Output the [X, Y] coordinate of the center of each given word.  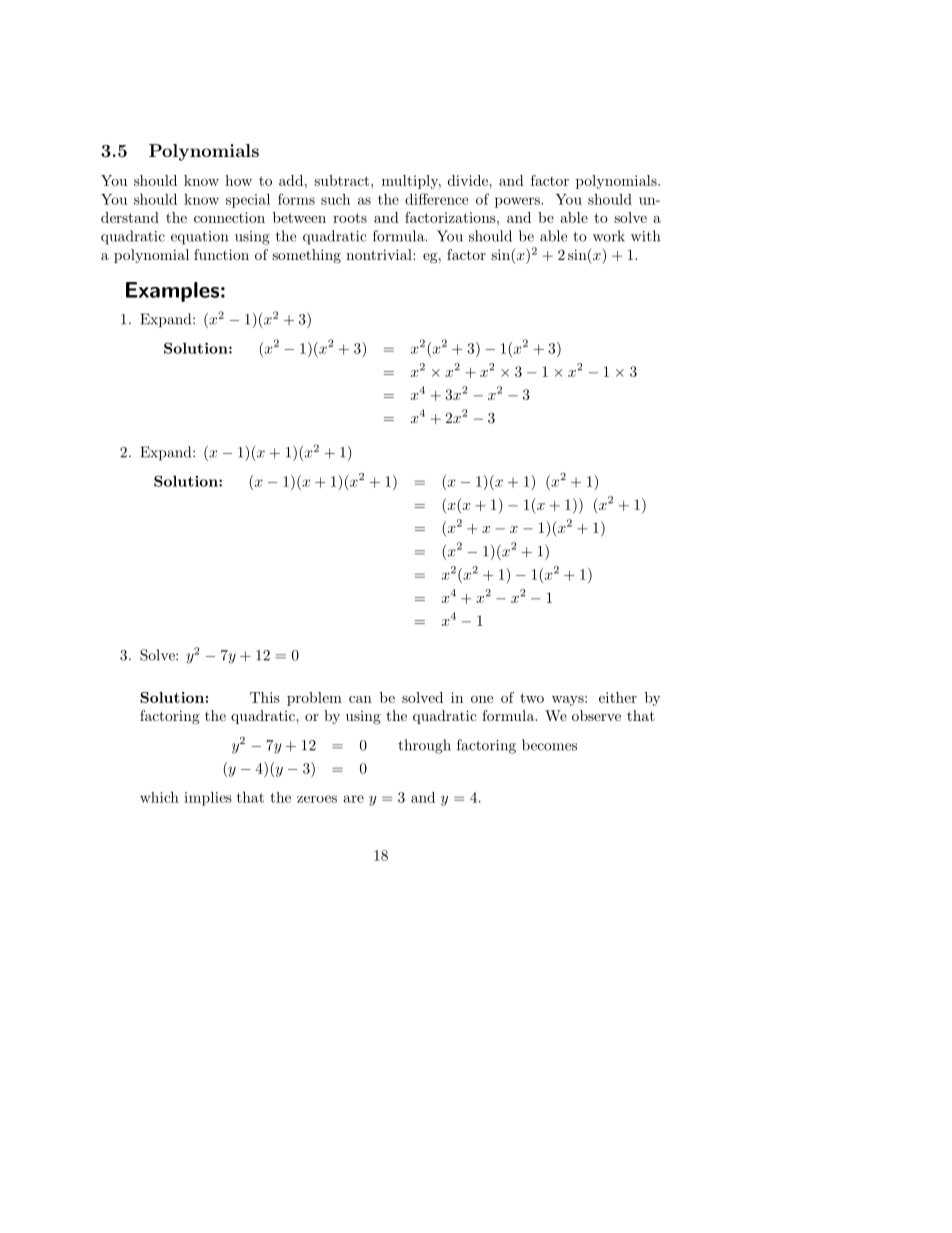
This [265, 697]
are [354, 799]
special [248, 200]
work [609, 236]
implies [208, 799]
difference [436, 199]
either [618, 697]
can [360, 699]
